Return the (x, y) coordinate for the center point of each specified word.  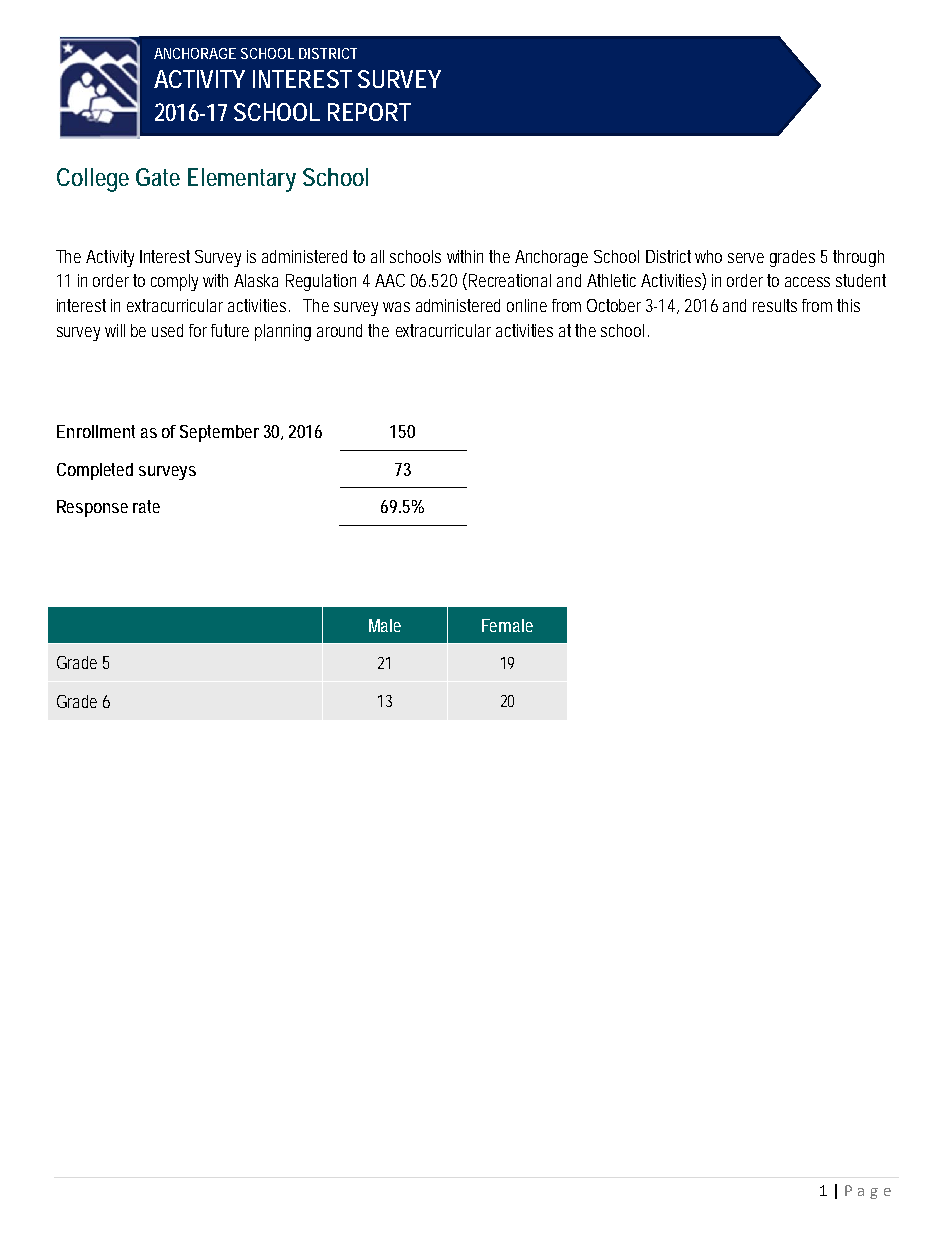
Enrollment (96, 431)
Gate (158, 177)
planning (283, 332)
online (527, 305)
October (614, 305)
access (807, 282)
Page (868, 1192)
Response (92, 508)
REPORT (369, 112)
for (200, 330)
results (775, 305)
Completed (95, 471)
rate (146, 506)
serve (746, 258)
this (848, 305)
